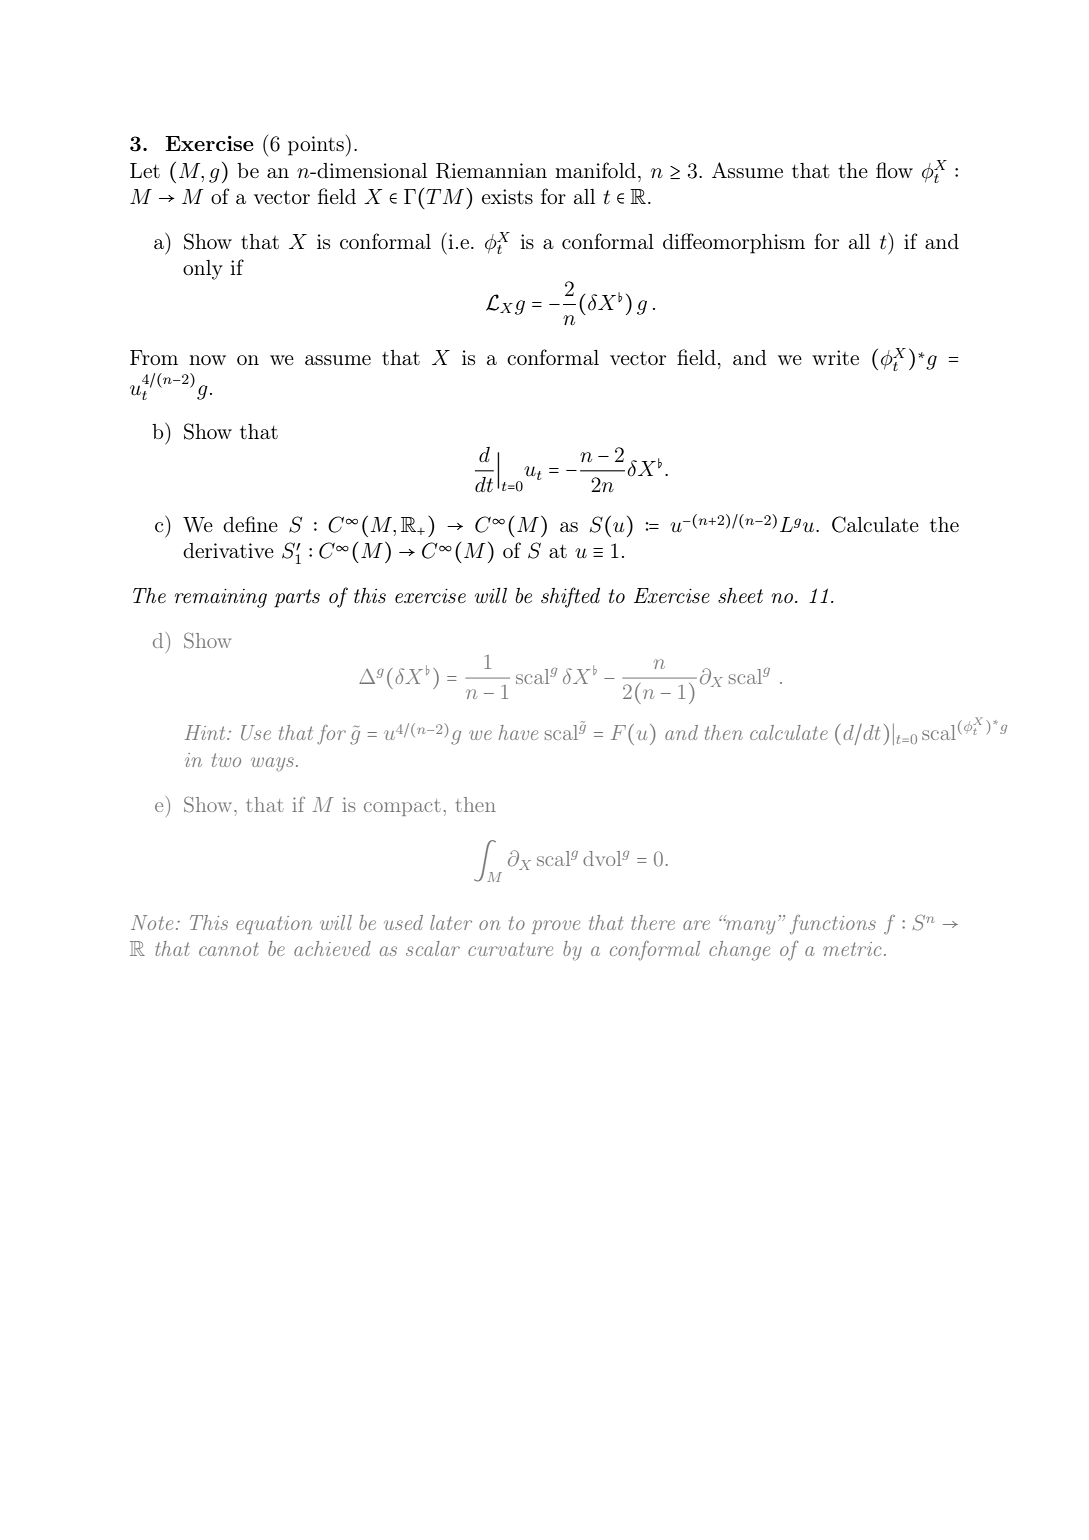 This image has width=1089, height=1540. Describe the element at coordinates (274, 925) in the image. I see `equation` at that location.
